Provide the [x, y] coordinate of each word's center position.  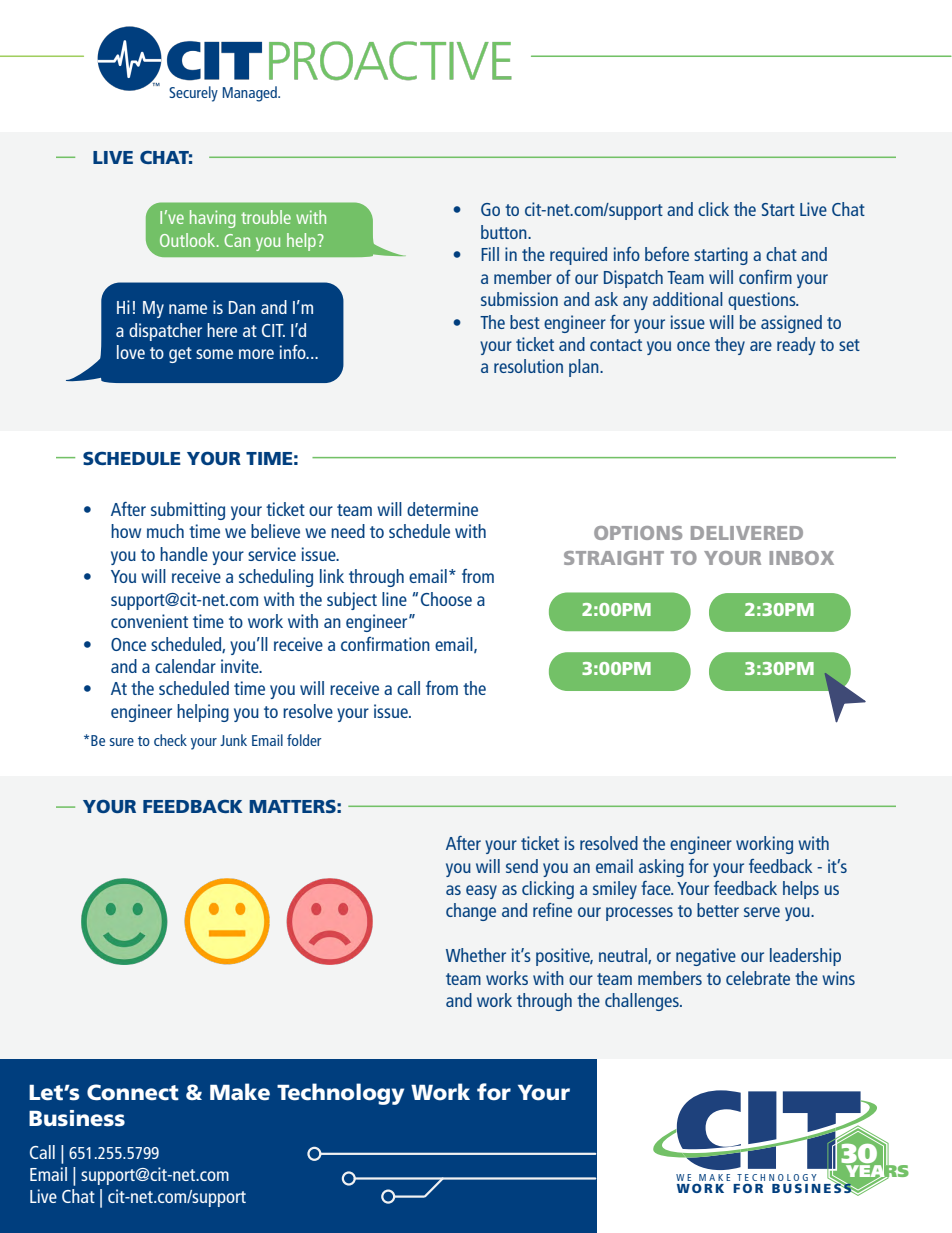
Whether [476, 955]
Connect [133, 1092]
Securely [193, 94]
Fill [490, 254]
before [667, 254]
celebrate [758, 978]
